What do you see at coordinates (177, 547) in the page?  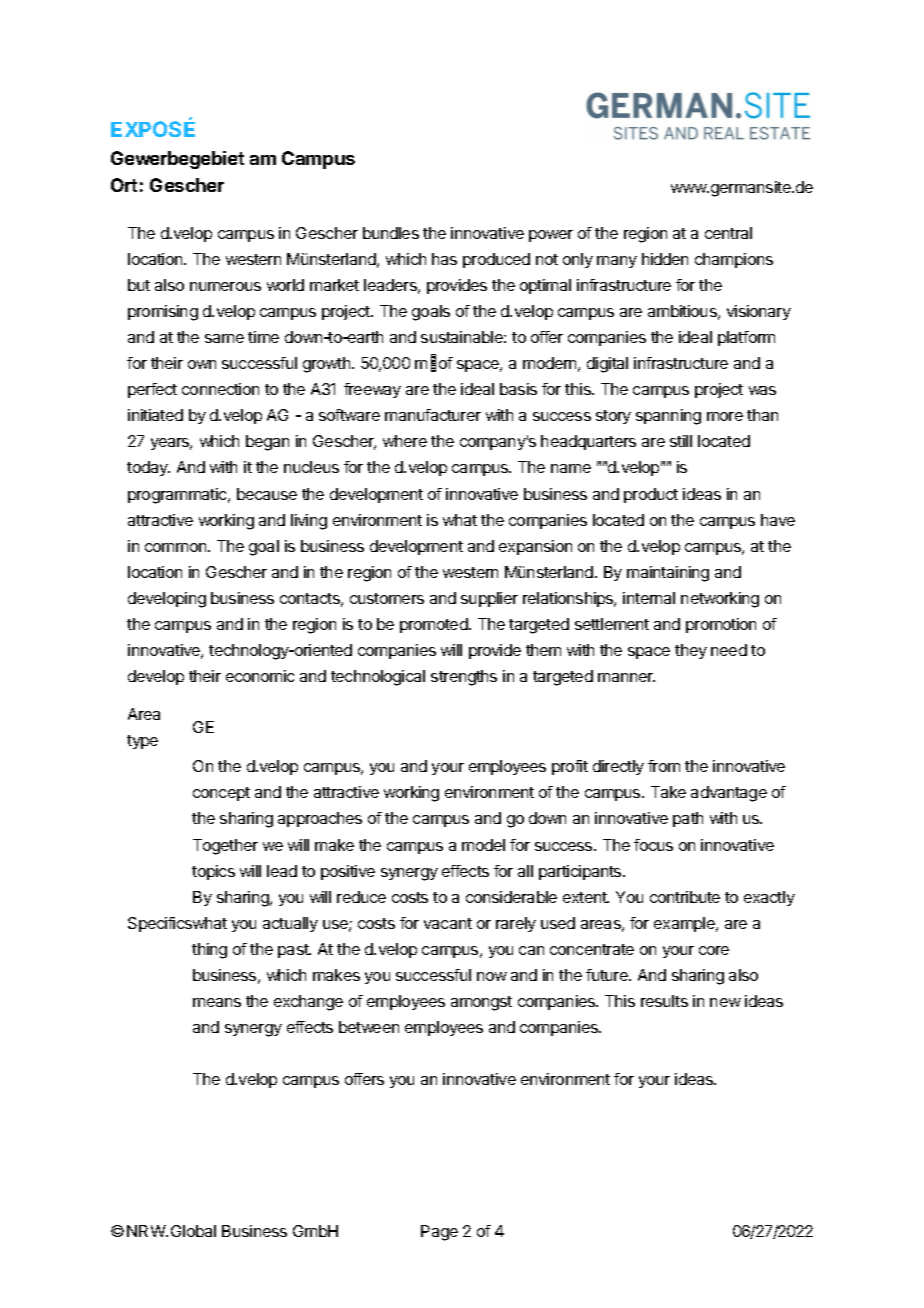 I see `common` at bounding box center [177, 547].
